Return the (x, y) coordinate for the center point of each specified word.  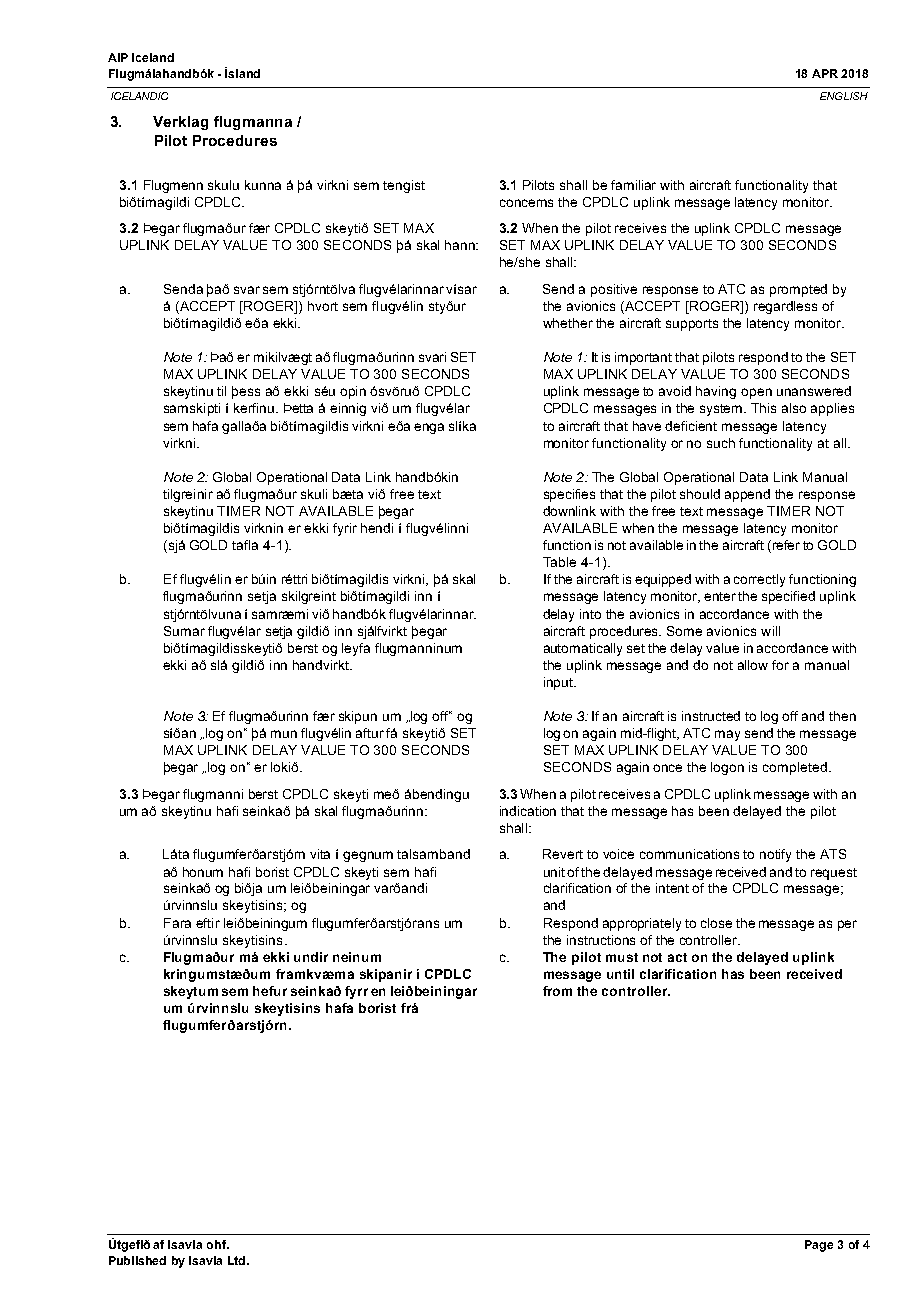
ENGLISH (844, 96)
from (557, 991)
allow (753, 665)
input (559, 683)
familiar (633, 185)
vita (320, 854)
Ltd (236, 1260)
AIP (118, 57)
